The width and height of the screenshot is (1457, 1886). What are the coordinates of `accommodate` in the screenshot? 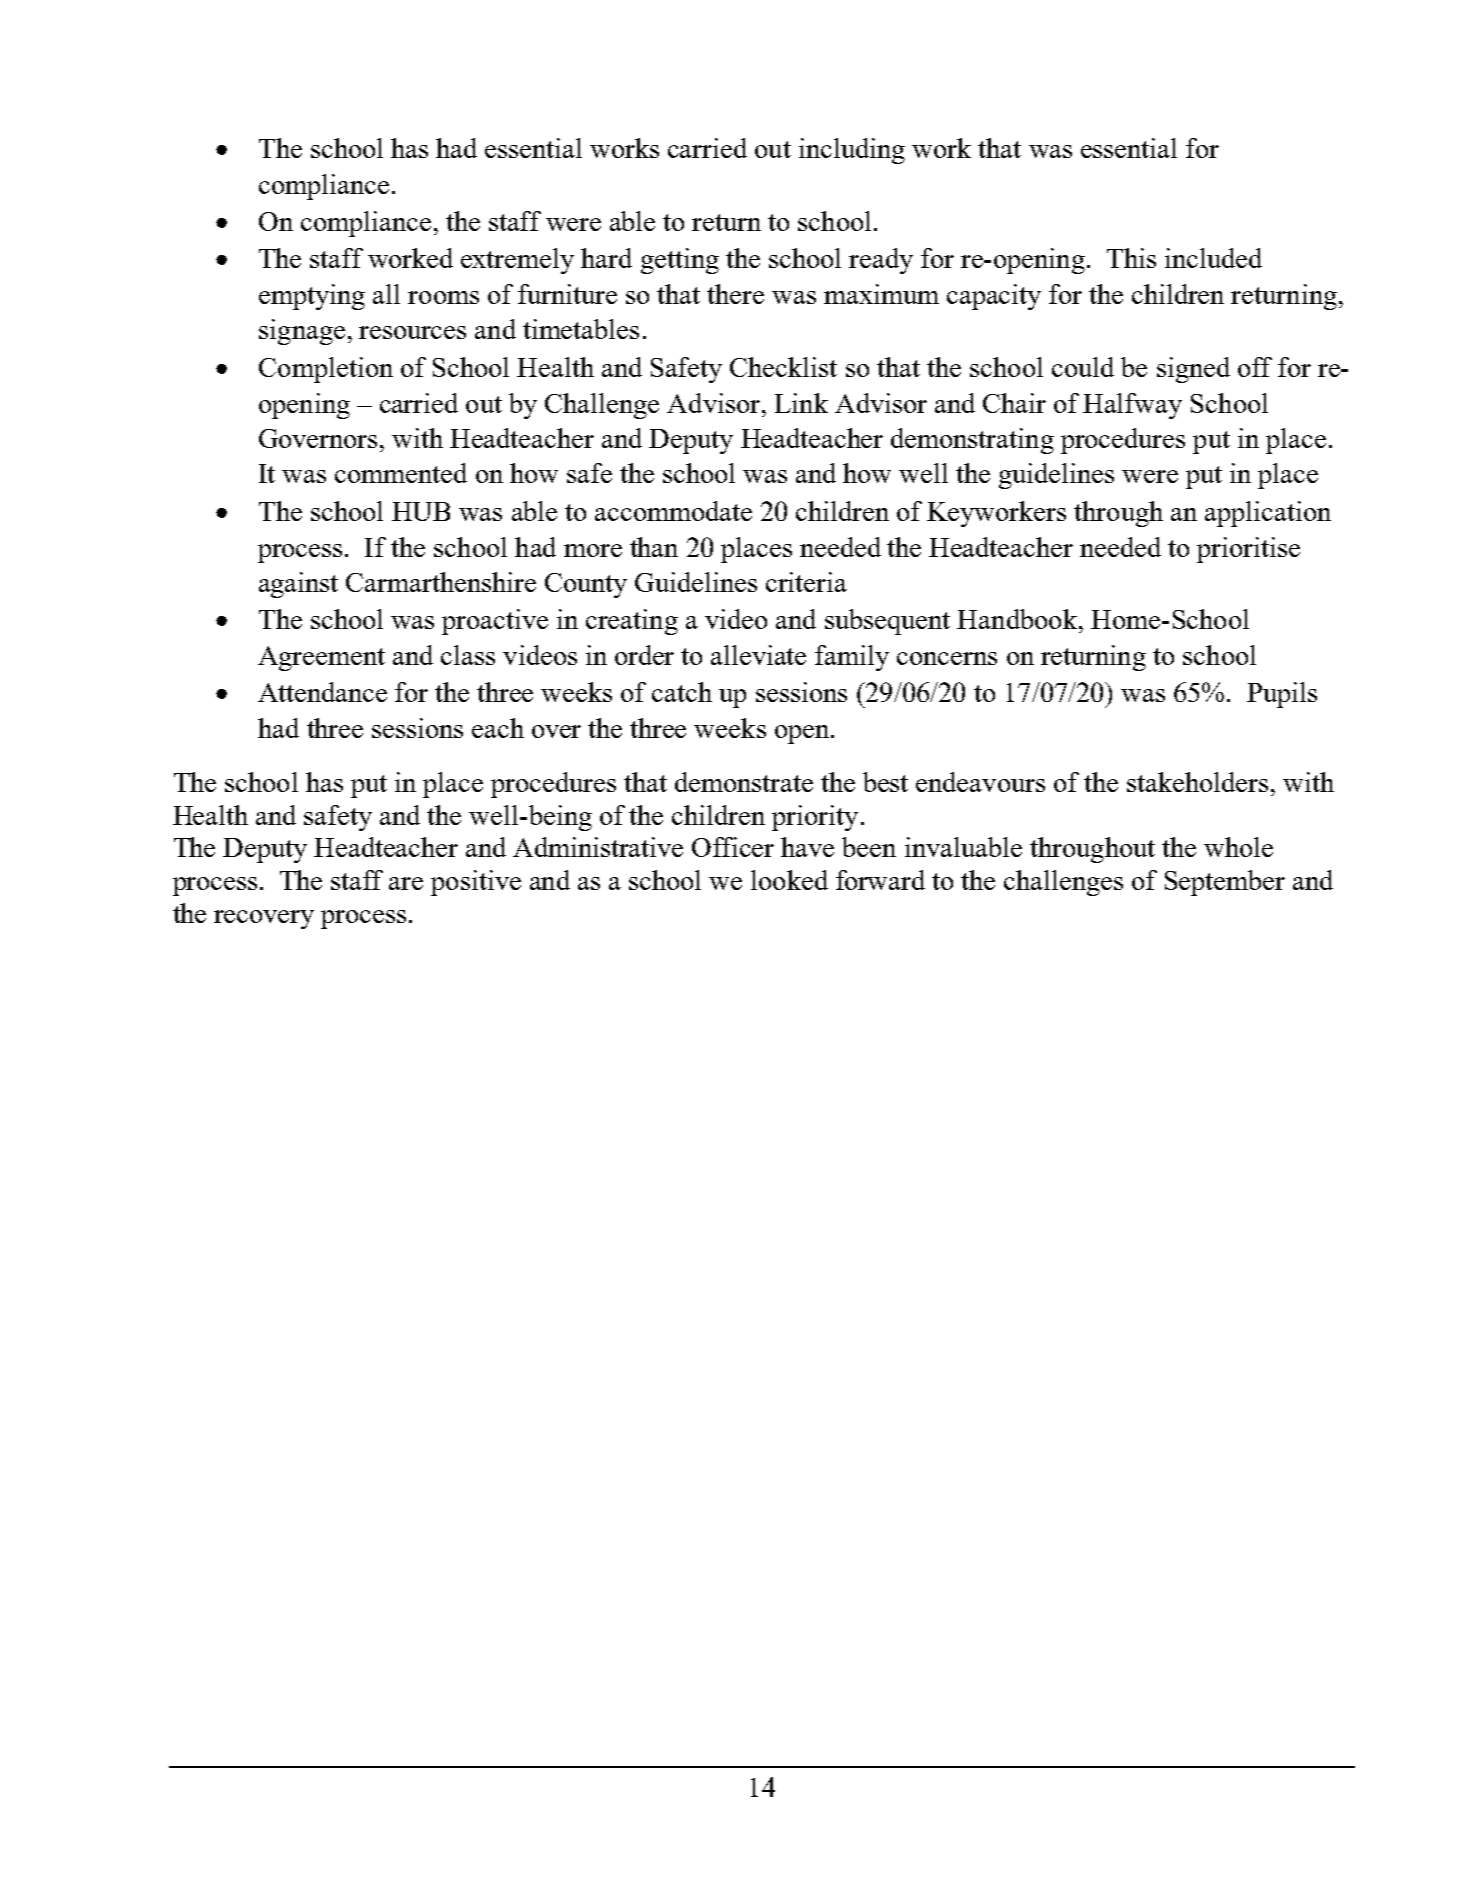 It's located at (673, 511).
